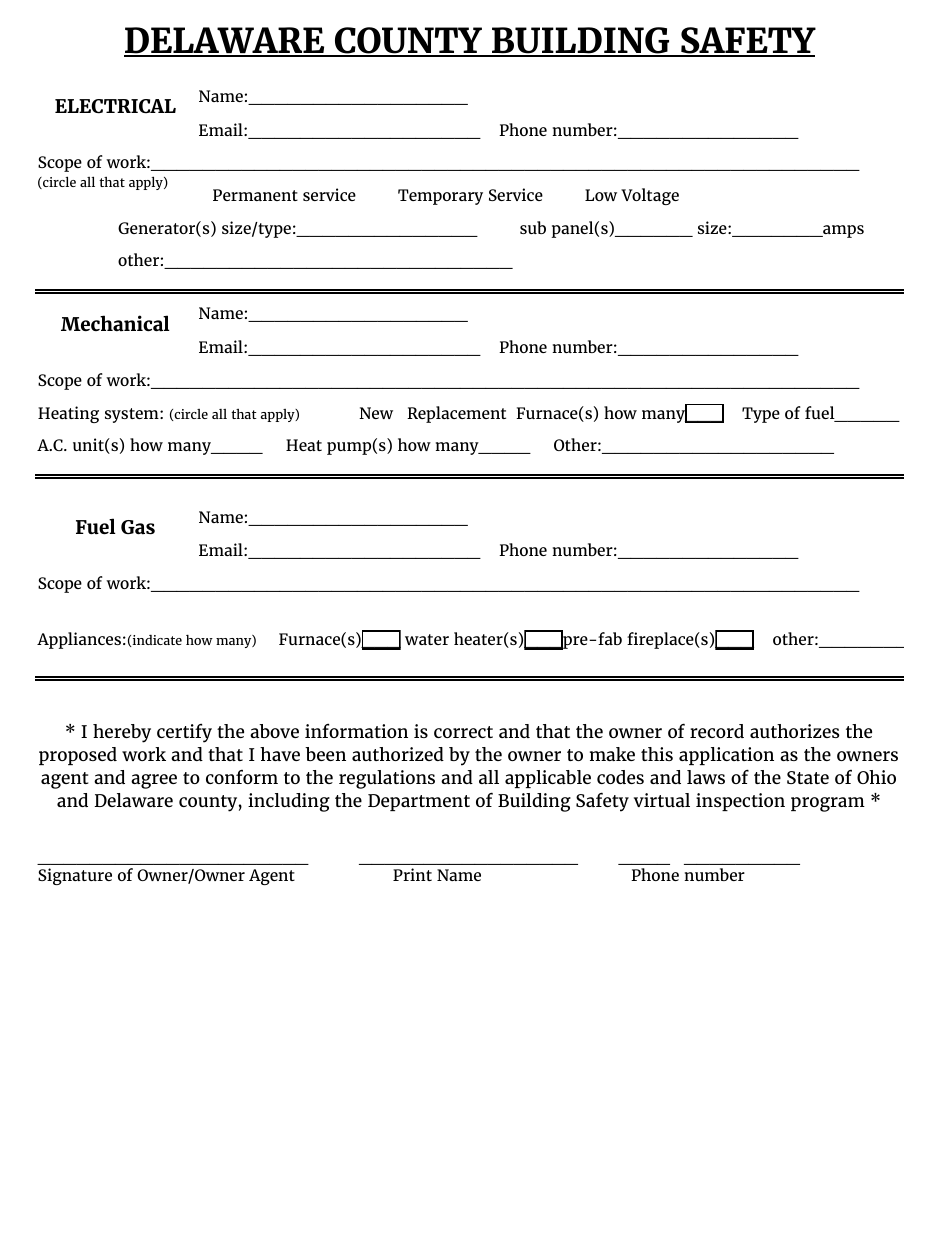  Describe the element at coordinates (376, 413) in the screenshot. I see `New` at that location.
